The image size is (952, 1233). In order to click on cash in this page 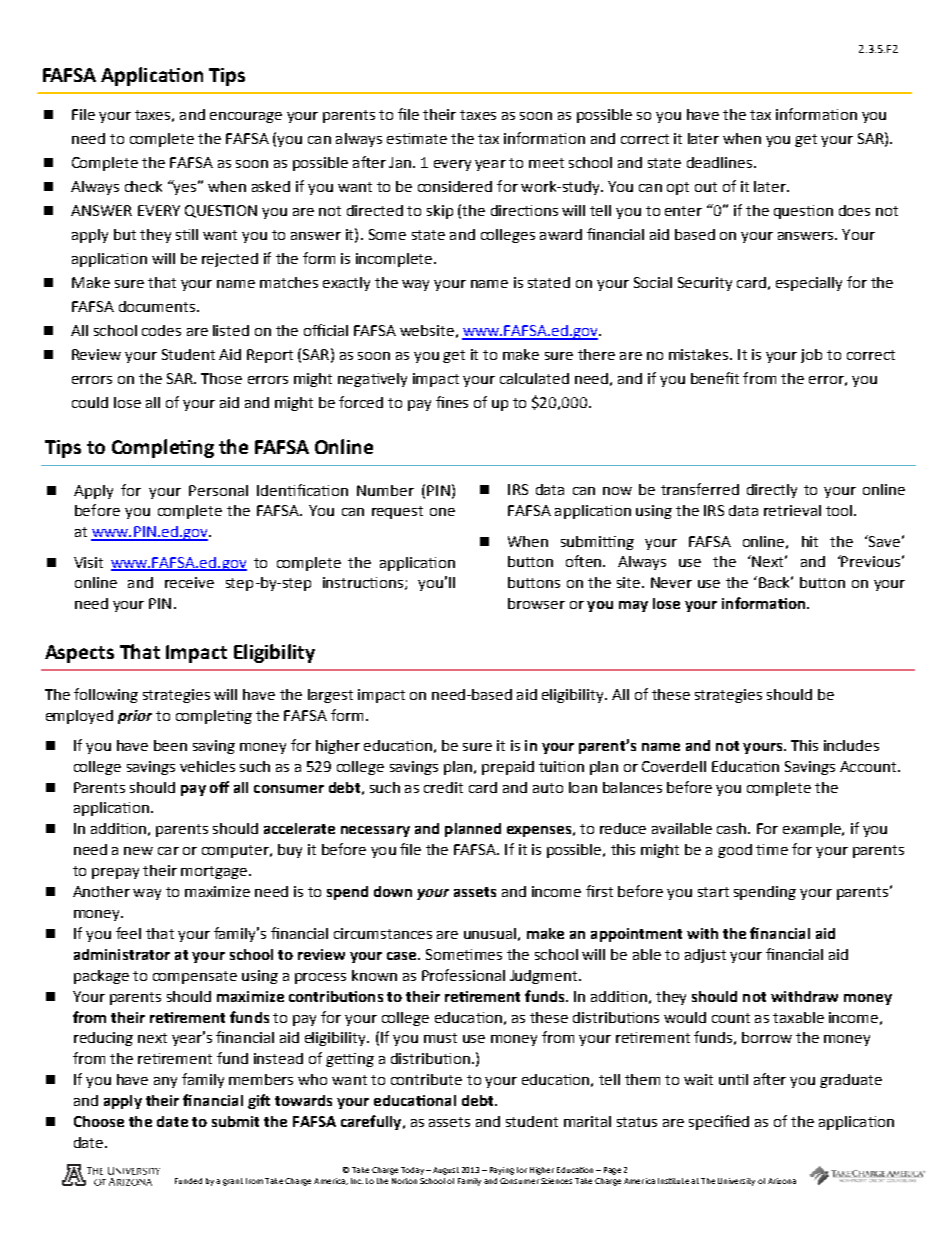, I will do `click(733, 828)`.
